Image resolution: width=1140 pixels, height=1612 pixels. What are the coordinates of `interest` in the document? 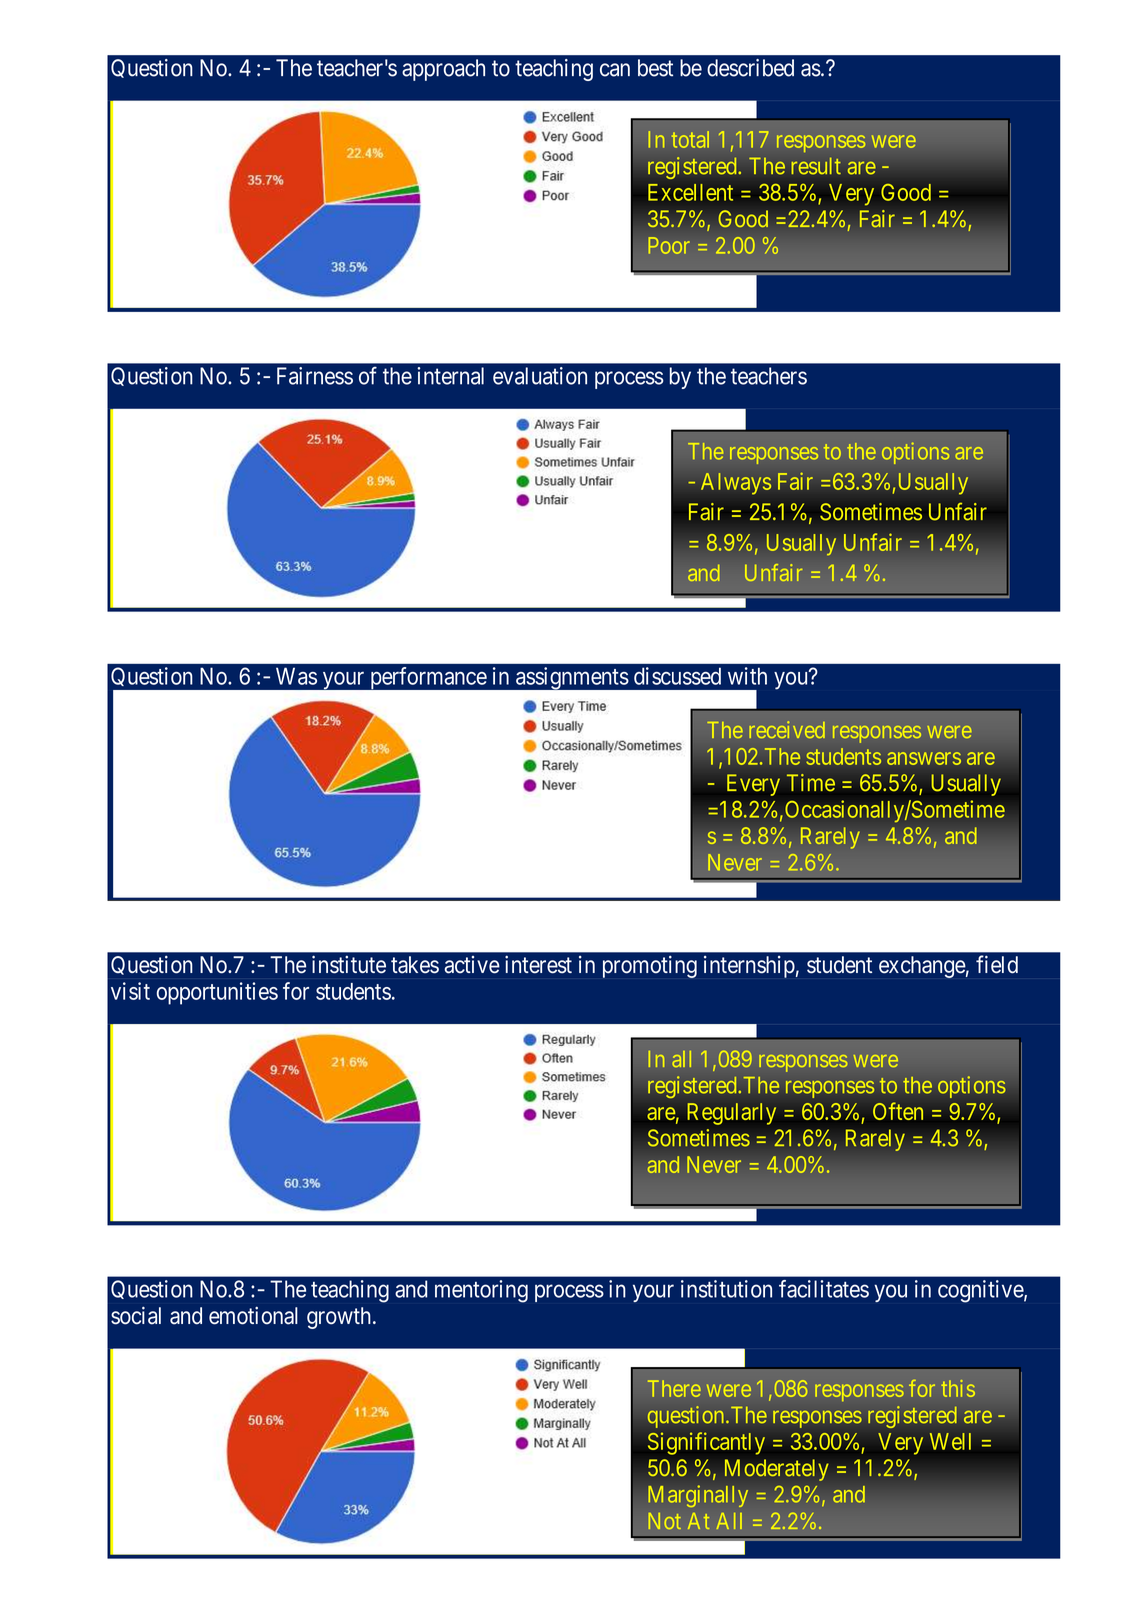 It's located at (538, 964).
